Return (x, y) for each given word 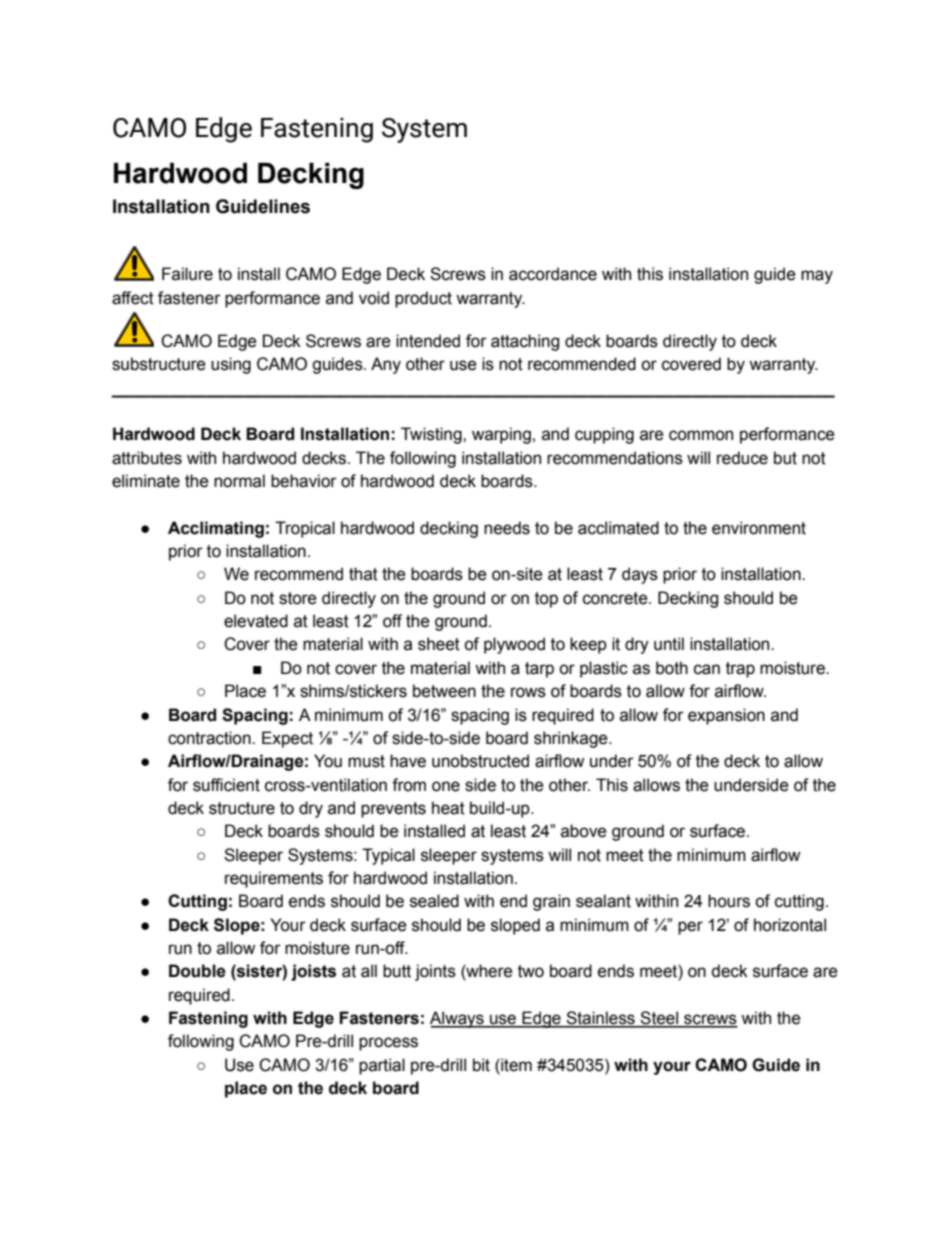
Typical (388, 856)
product (423, 299)
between (444, 691)
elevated (256, 621)
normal (239, 481)
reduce (742, 458)
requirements (274, 879)
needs (507, 528)
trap (740, 670)
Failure (187, 274)
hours (729, 901)
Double (197, 971)
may (817, 277)
